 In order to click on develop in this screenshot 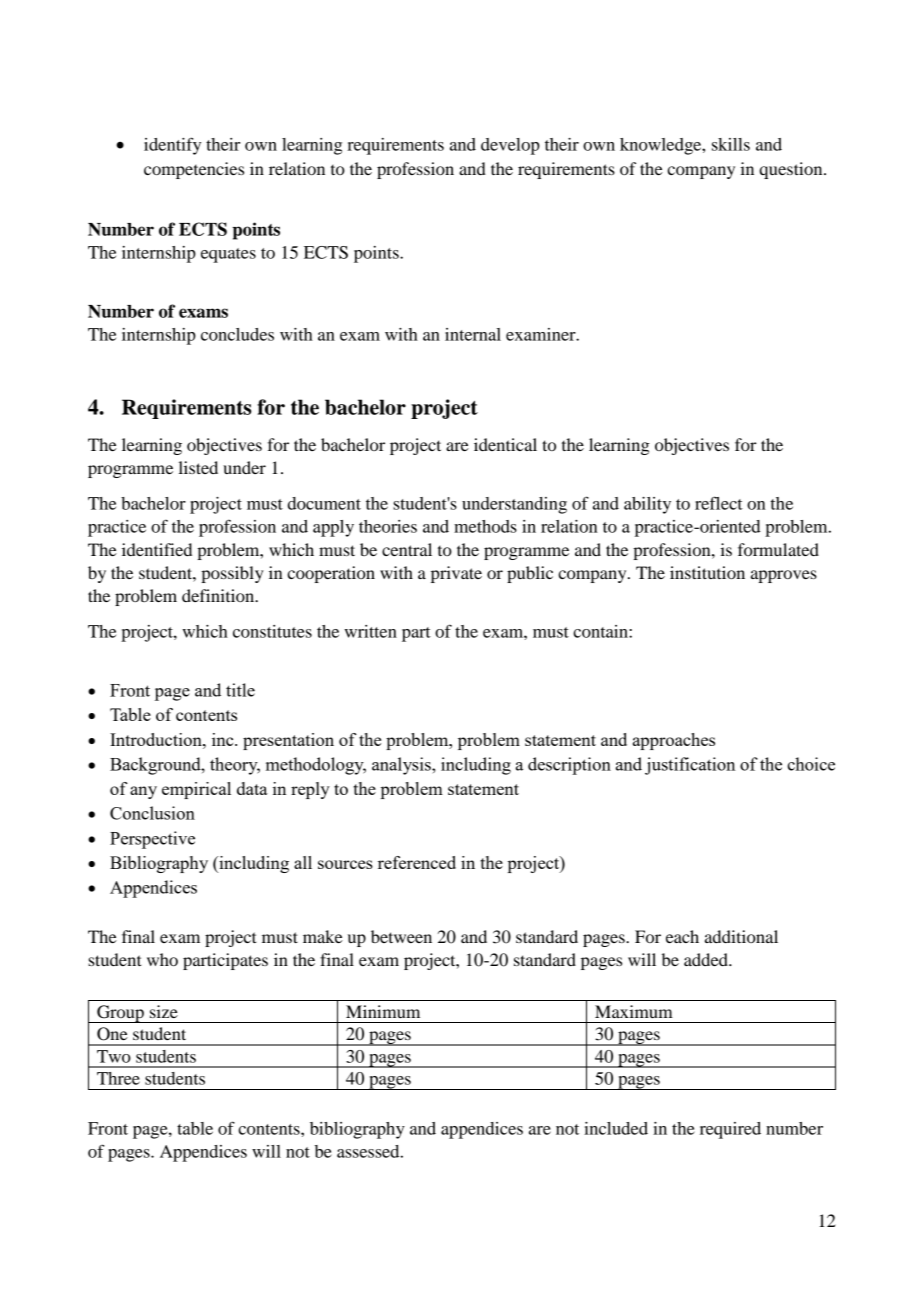, I will do `click(510, 146)`.
